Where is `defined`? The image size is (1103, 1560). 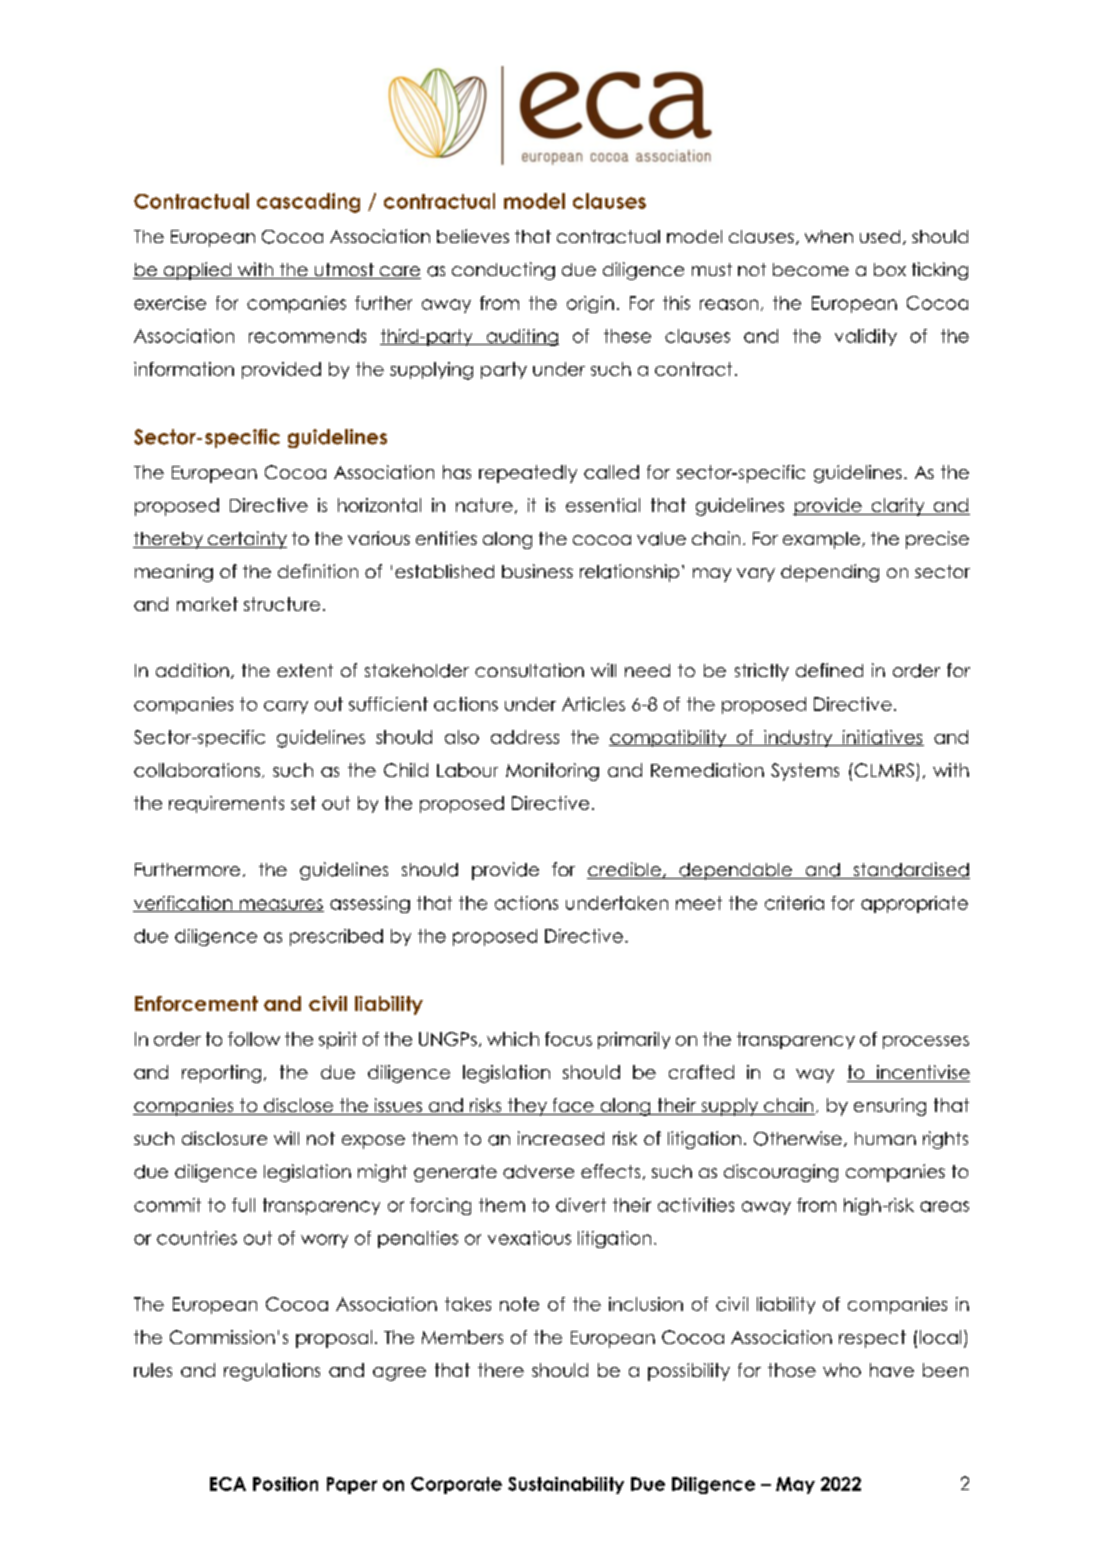 defined is located at coordinates (829, 670).
